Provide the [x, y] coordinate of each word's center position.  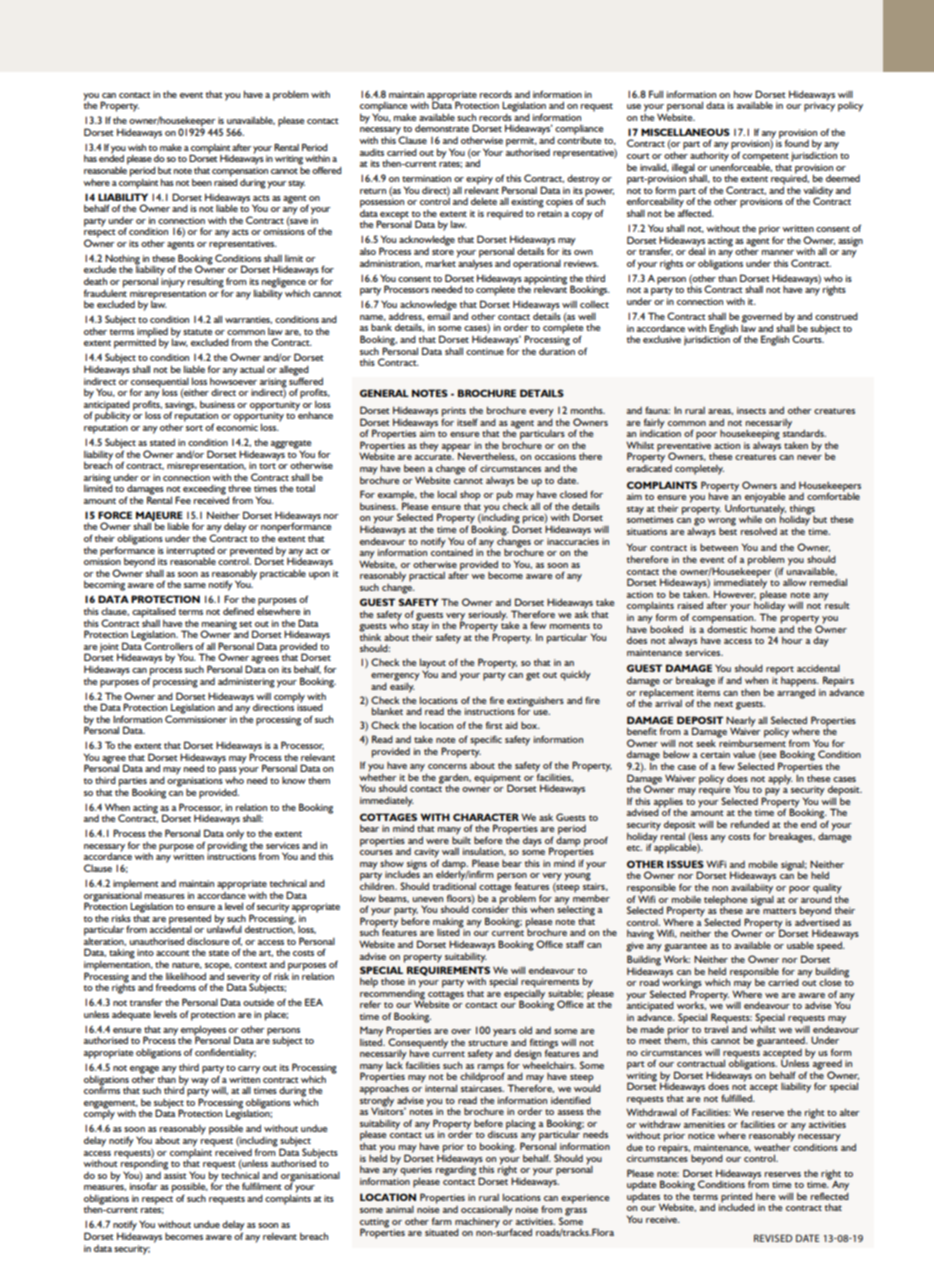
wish [137, 147]
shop [470, 496]
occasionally [487, 1210]
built [461, 839]
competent [765, 158]
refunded [750, 824]
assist [175, 1175]
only [235, 835]
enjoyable [765, 498]
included [737, 1206]
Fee [183, 500]
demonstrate [442, 128]
